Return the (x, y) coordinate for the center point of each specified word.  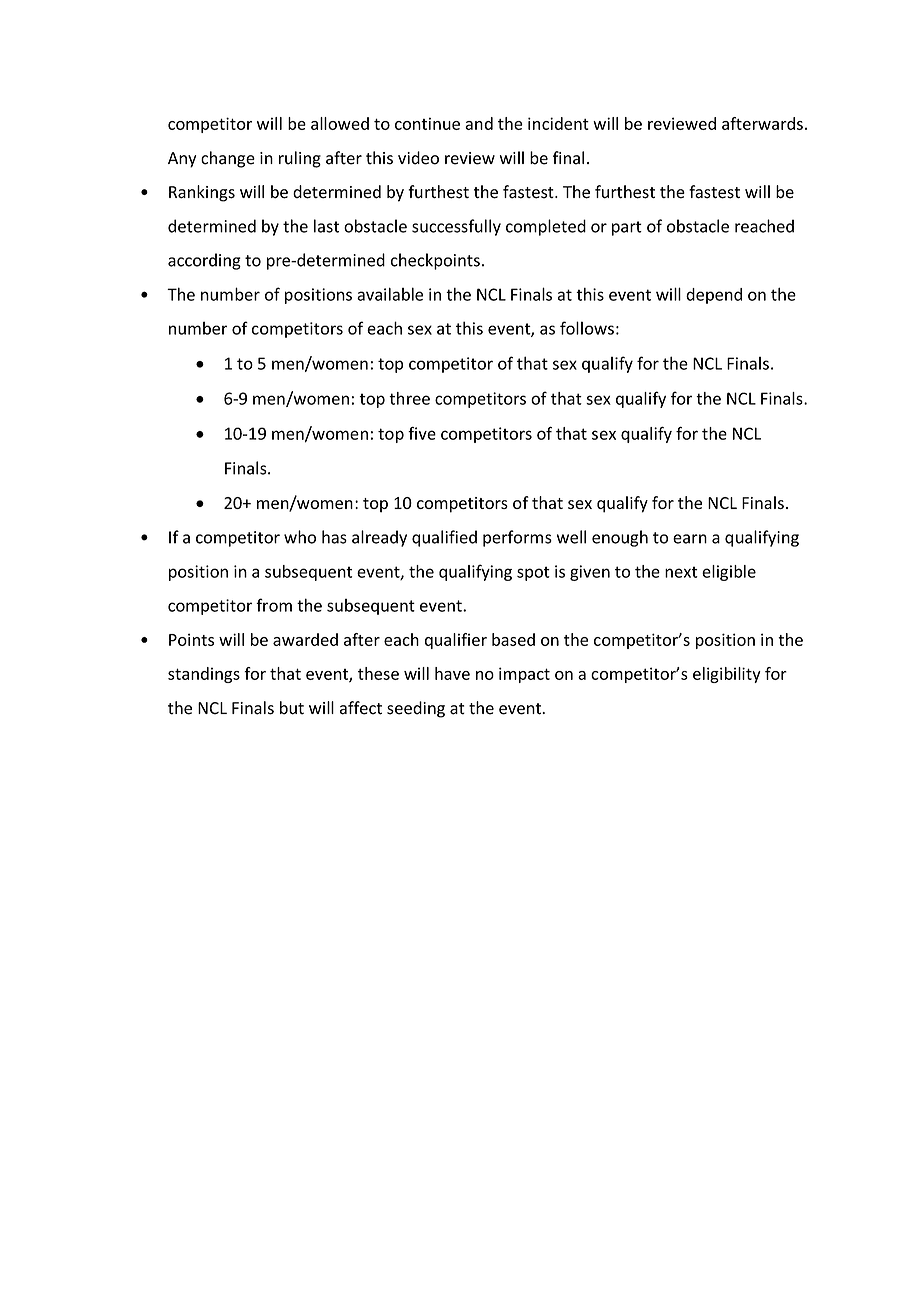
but (292, 708)
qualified (444, 538)
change (228, 159)
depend (714, 296)
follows (587, 328)
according (204, 261)
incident (558, 123)
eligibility (727, 675)
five (422, 433)
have (452, 673)
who (300, 537)
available (390, 294)
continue (427, 123)
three (409, 398)
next (681, 572)
